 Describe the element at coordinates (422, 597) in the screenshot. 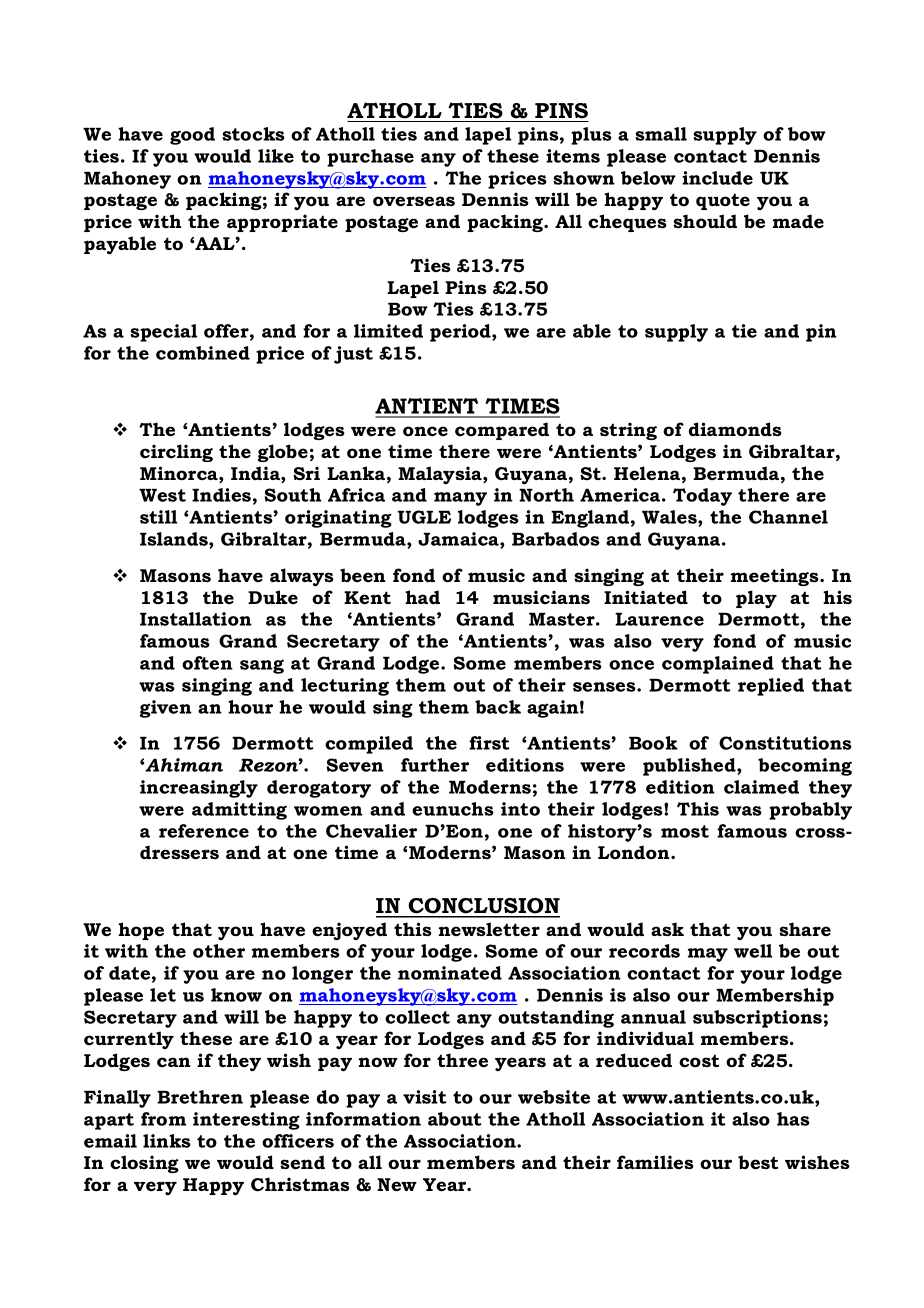

I see `had` at that location.
